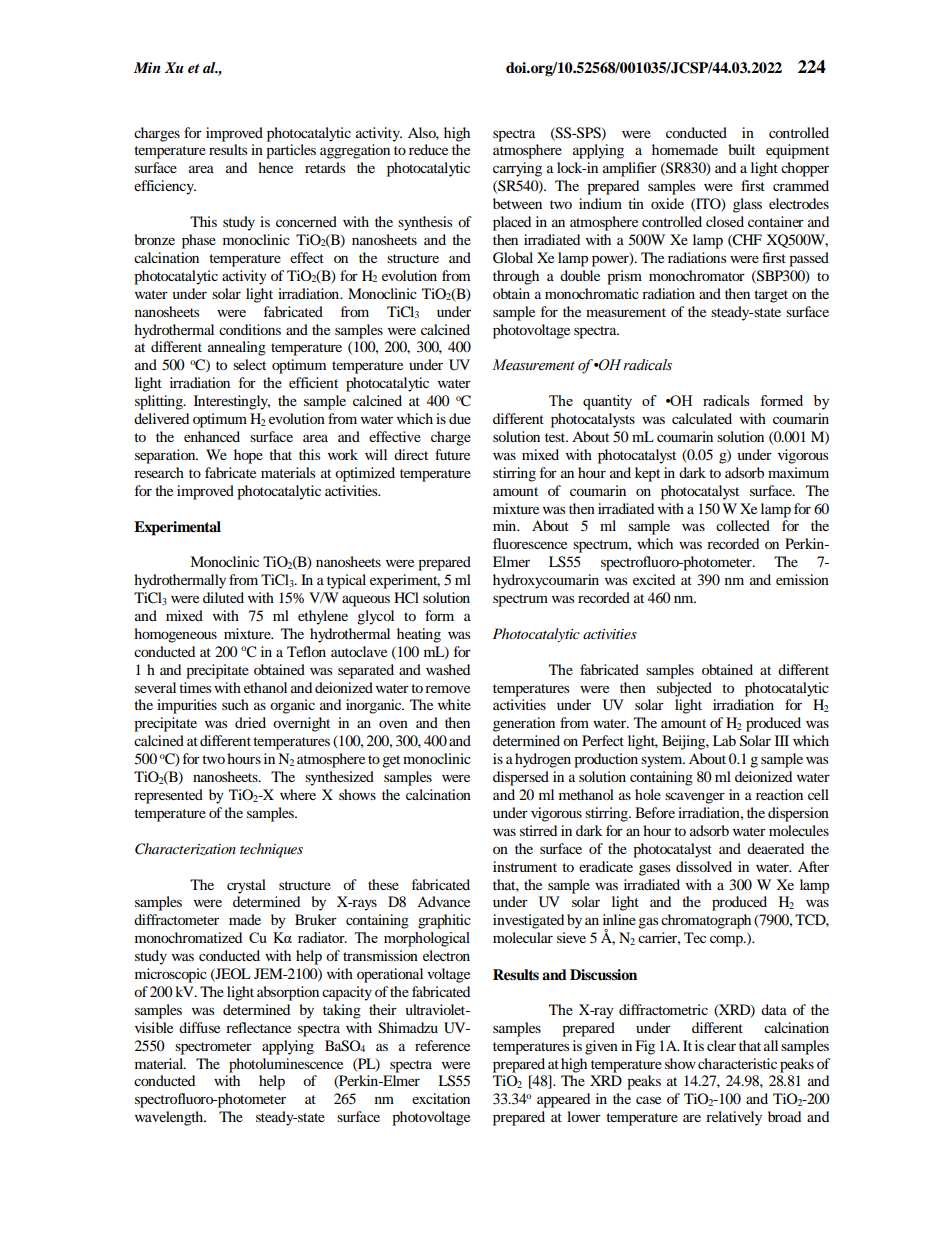 The height and width of the document is (1233, 952). Describe the element at coordinates (684, 689) in the document. I see `subjected` at that location.
